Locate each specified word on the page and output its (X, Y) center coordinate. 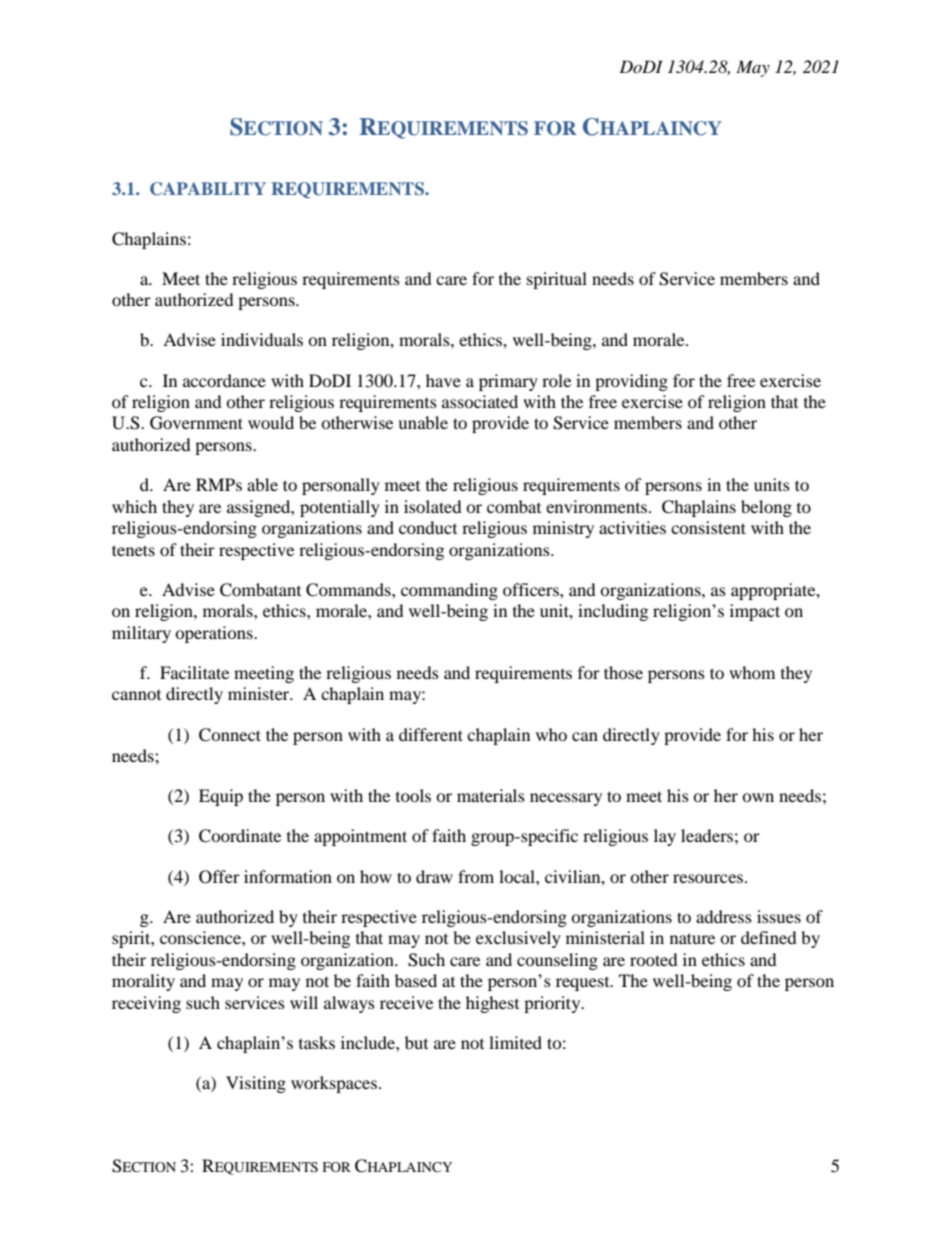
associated (480, 401)
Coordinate (240, 836)
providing (631, 382)
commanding (449, 591)
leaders (707, 835)
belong (766, 508)
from (476, 876)
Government (196, 423)
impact (755, 612)
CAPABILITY (208, 189)
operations (215, 634)
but (416, 1042)
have (443, 380)
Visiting (256, 1084)
